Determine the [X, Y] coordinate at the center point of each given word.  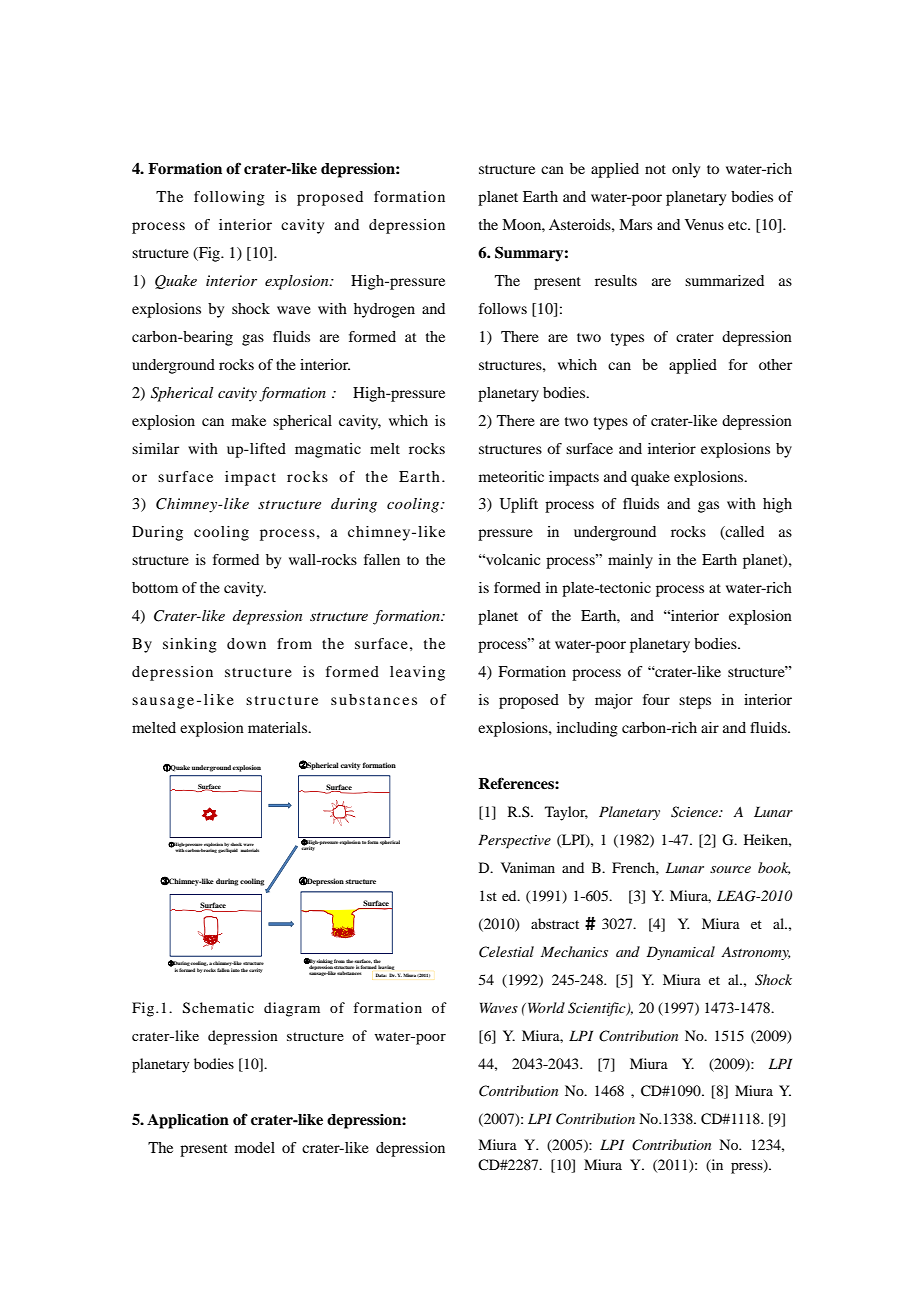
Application [188, 1121]
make [249, 420]
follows [503, 308]
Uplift [519, 505]
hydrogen [384, 310]
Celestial [506, 952]
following [229, 198]
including [587, 729]
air [710, 727]
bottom [155, 587]
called [744, 533]
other [775, 364]
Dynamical [680, 953]
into [235, 970]
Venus [704, 224]
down [246, 643]
